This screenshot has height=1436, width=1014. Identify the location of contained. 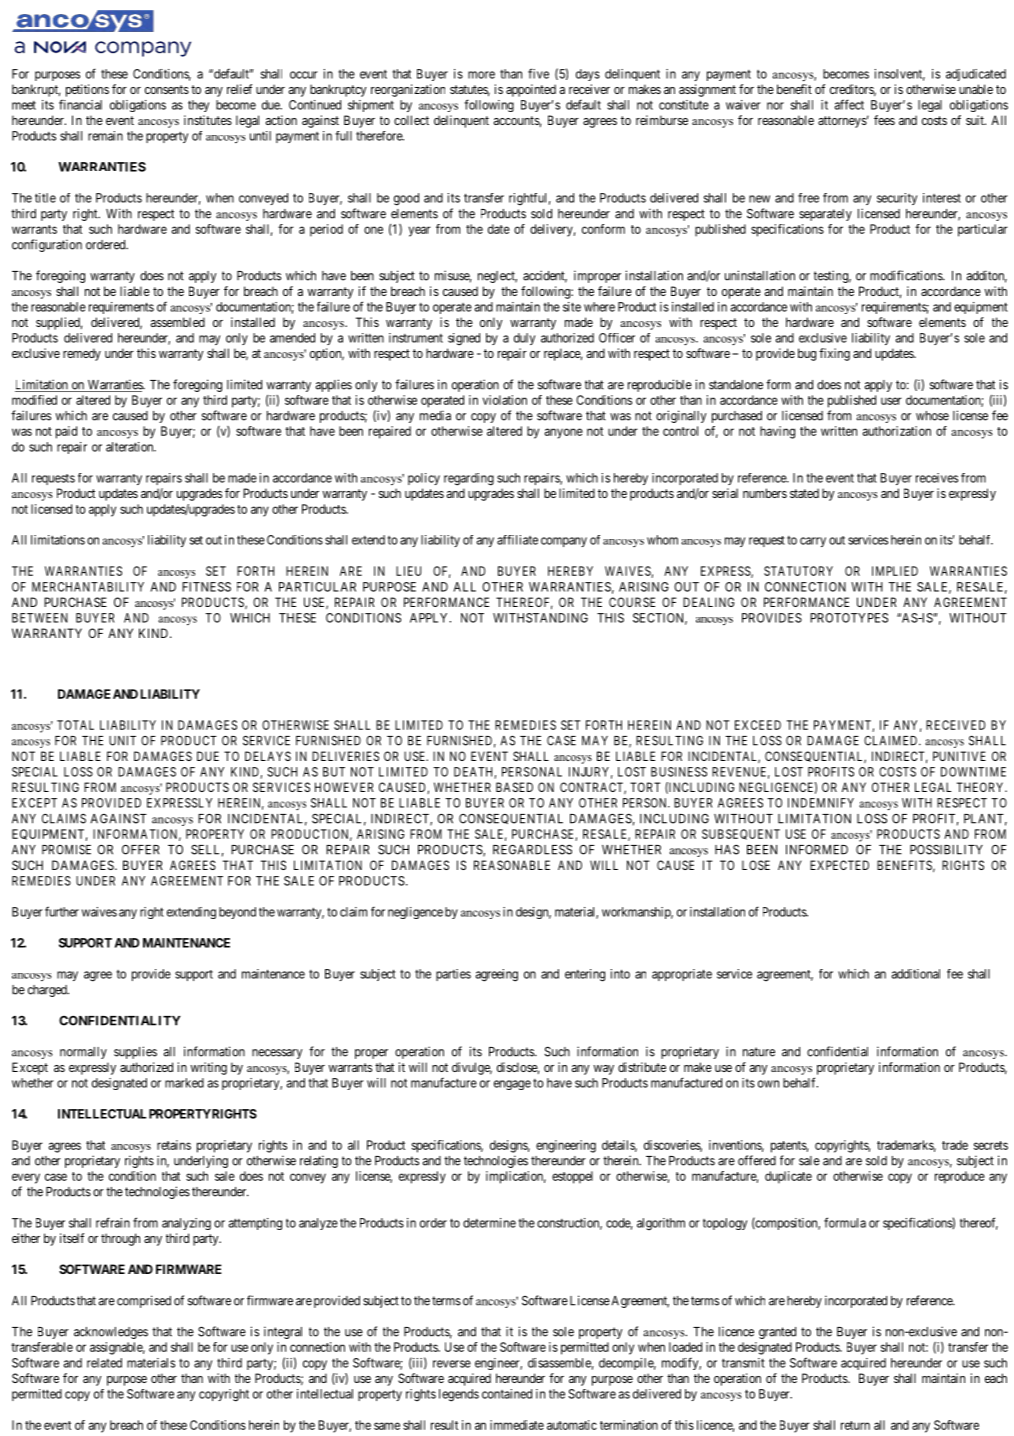
(507, 1394).
